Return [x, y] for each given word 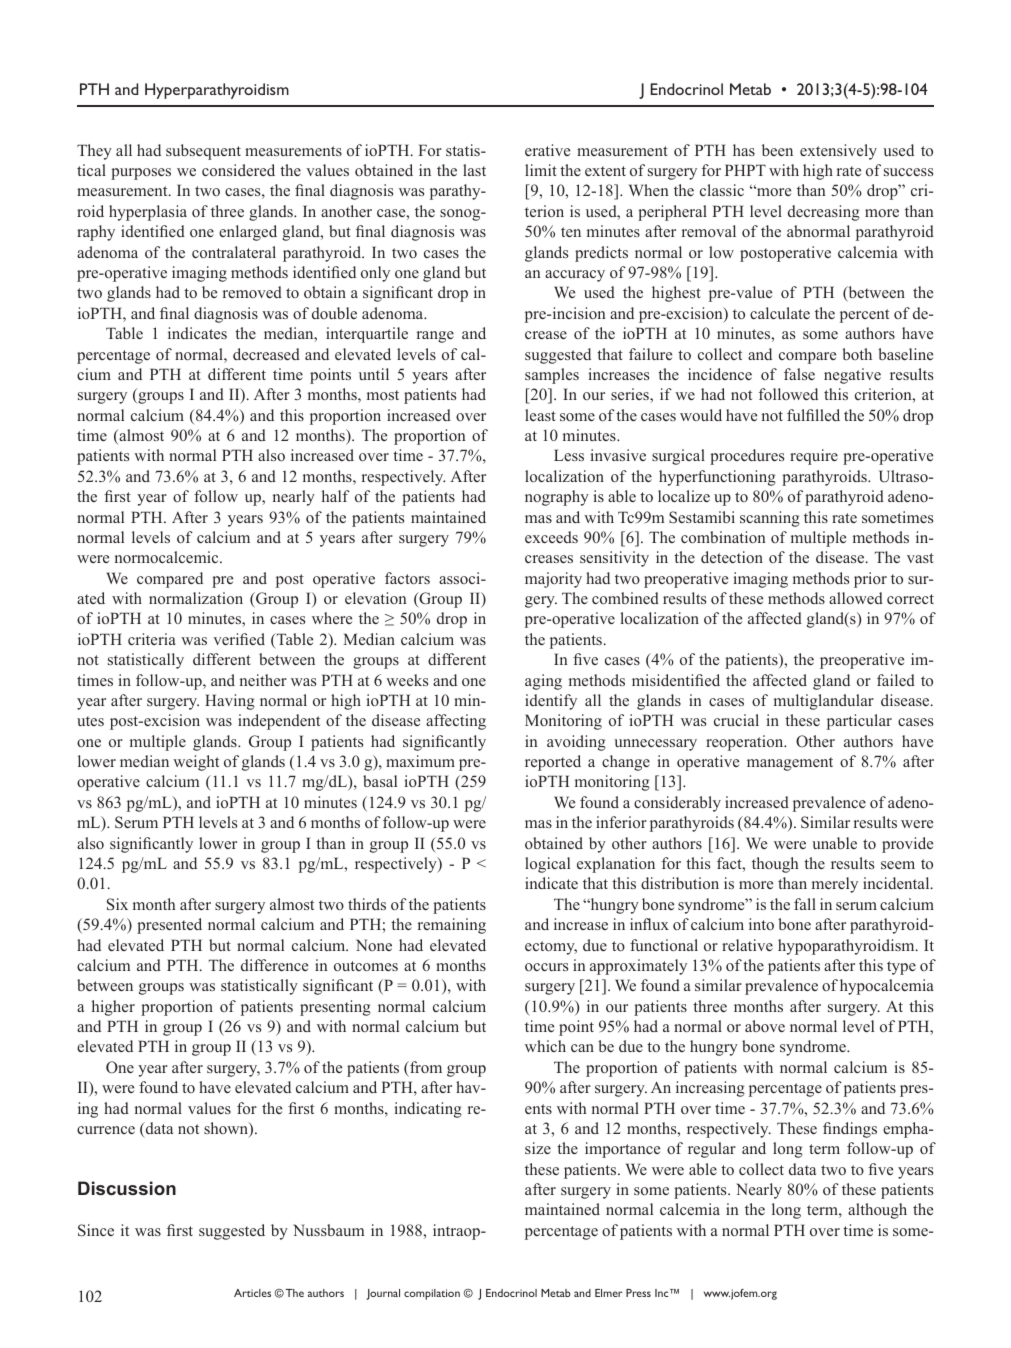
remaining [452, 926]
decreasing [824, 213]
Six [117, 904]
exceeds [551, 537]
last [474, 170]
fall [805, 904]
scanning [770, 519]
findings [850, 1130]
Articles [252, 1293]
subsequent [203, 152]
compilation [432, 1294]
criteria [152, 639]
